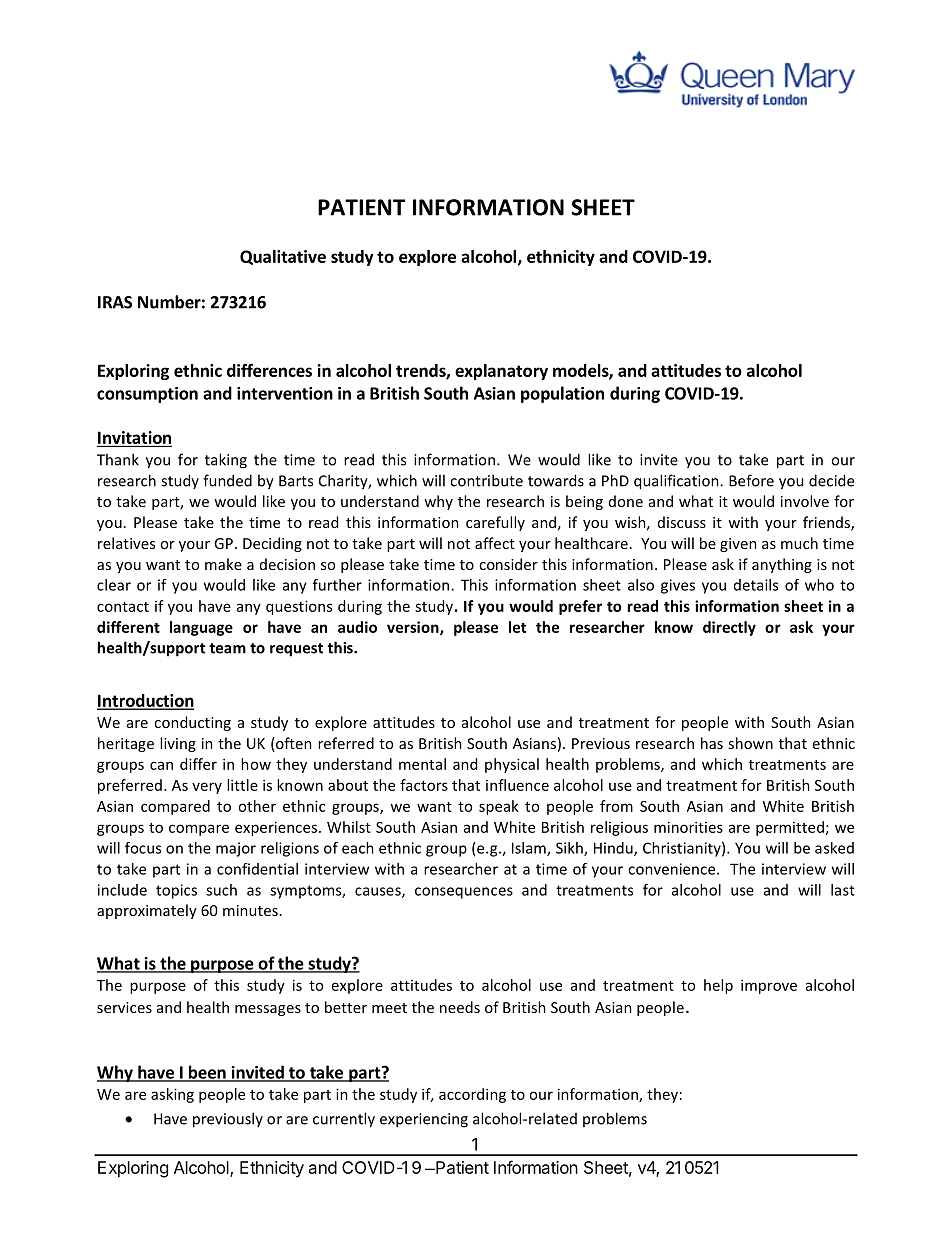 This screenshot has width=952, height=1233. I want to click on permitted, so click(790, 828).
